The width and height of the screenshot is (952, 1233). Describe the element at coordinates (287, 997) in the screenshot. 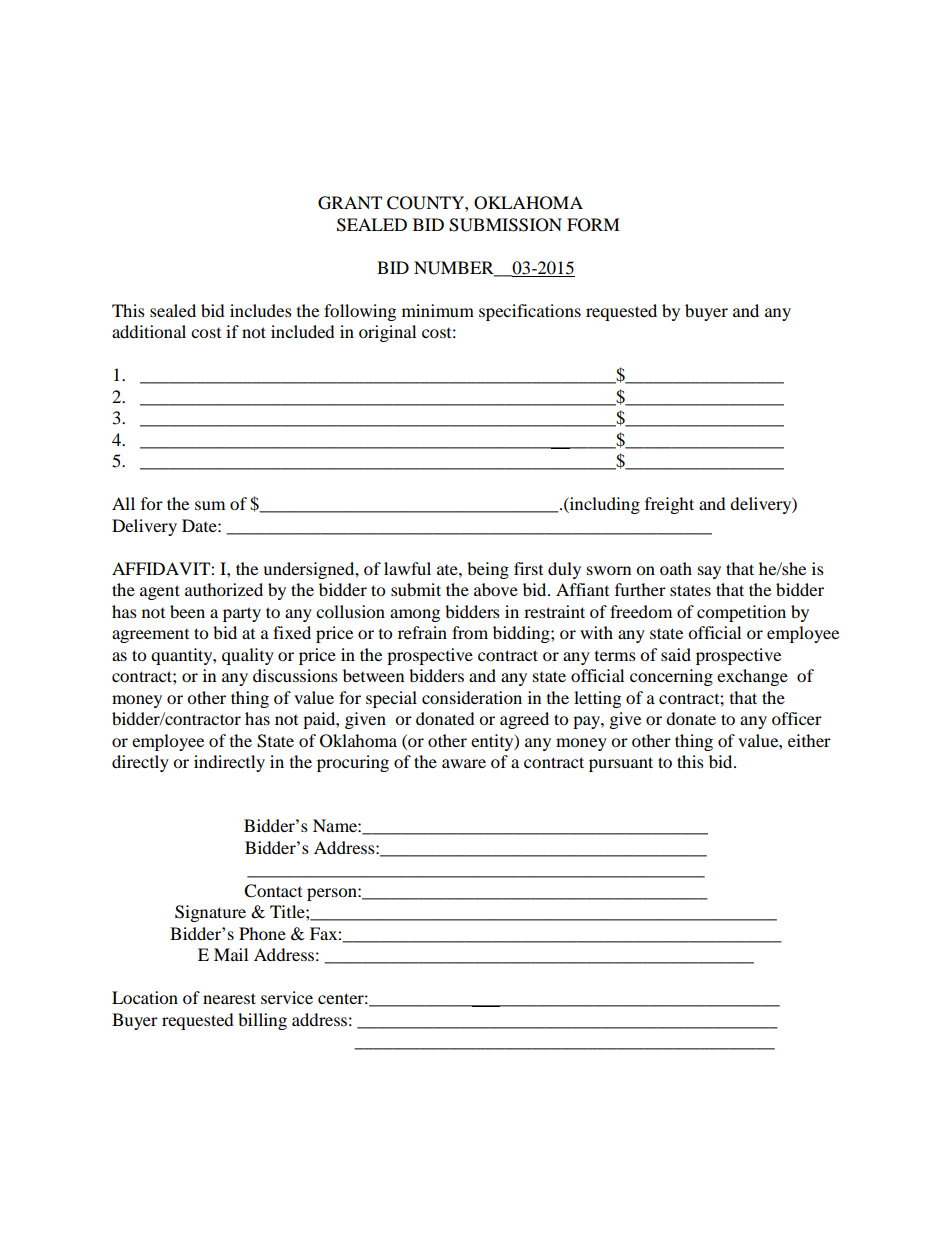

I see `service` at that location.
